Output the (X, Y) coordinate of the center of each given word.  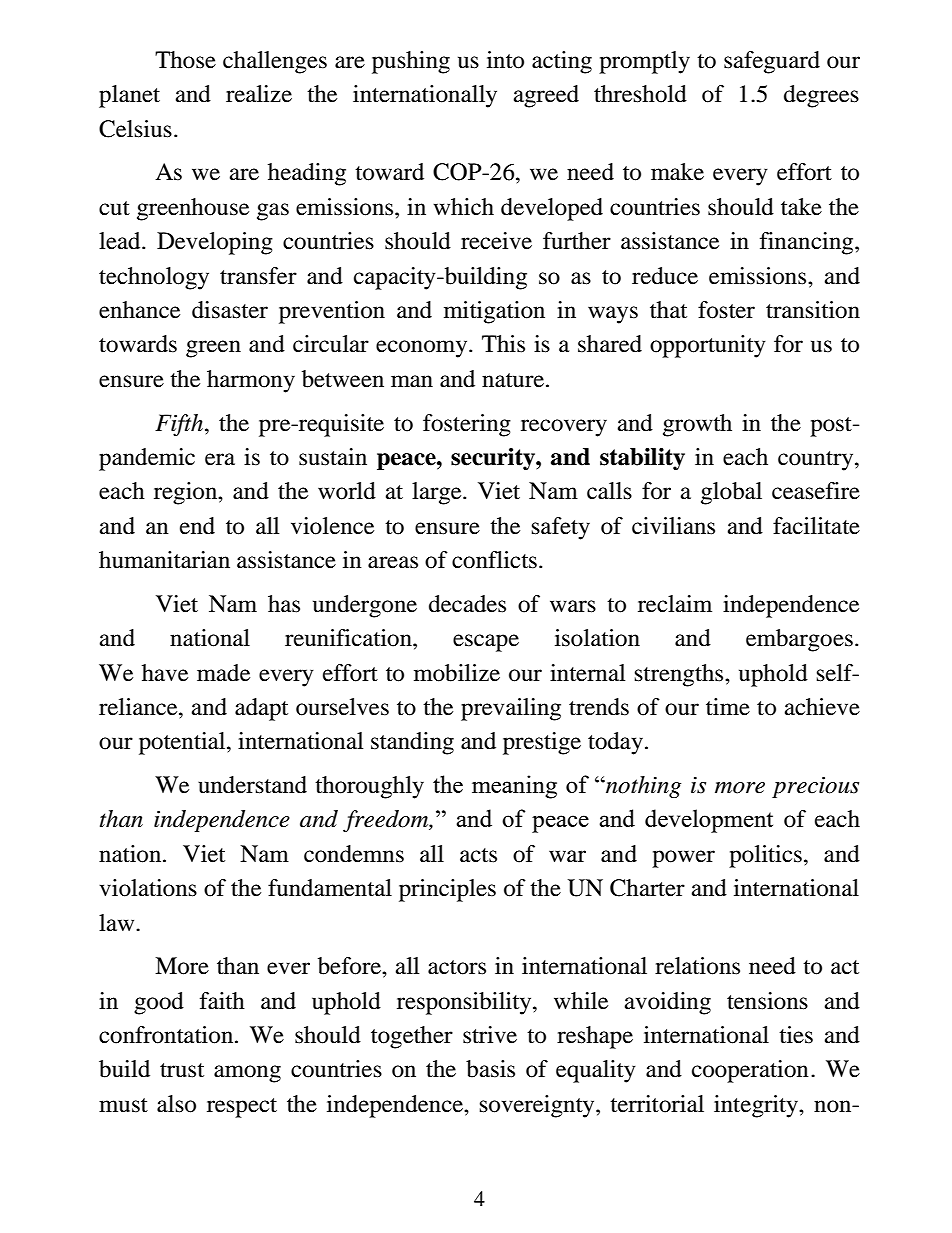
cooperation (750, 1071)
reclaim (675, 604)
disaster (230, 310)
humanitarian (164, 560)
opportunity (708, 346)
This (503, 344)
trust (182, 1070)
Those (185, 60)
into (505, 60)
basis (490, 1069)
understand (252, 785)
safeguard (772, 62)
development (709, 821)
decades (467, 604)
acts (478, 855)
